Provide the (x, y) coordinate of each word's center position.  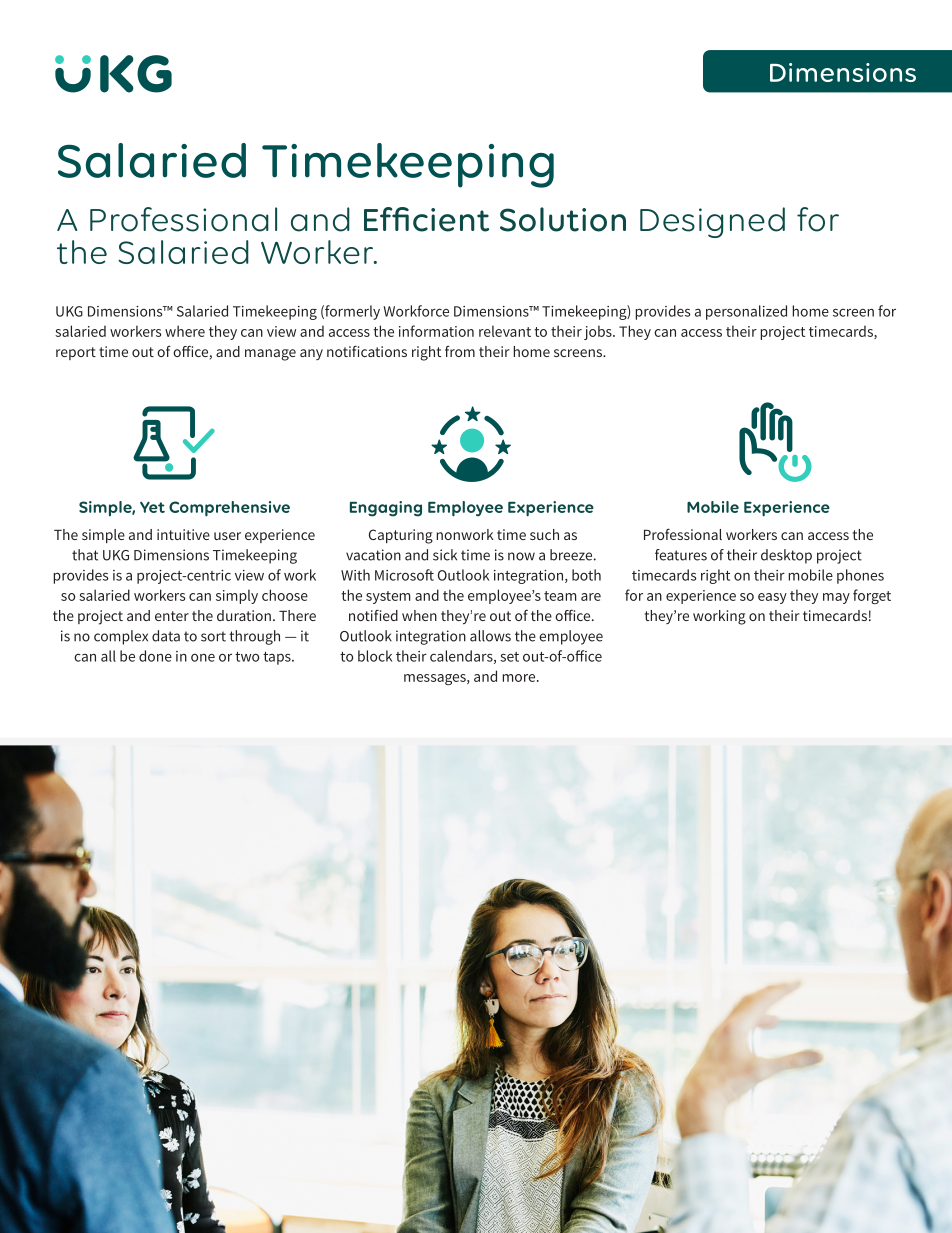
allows (490, 636)
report (76, 353)
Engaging (386, 509)
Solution (563, 219)
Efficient (426, 219)
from (460, 351)
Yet (152, 507)
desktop (786, 556)
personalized (746, 312)
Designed (712, 222)
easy (772, 598)
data (166, 636)
